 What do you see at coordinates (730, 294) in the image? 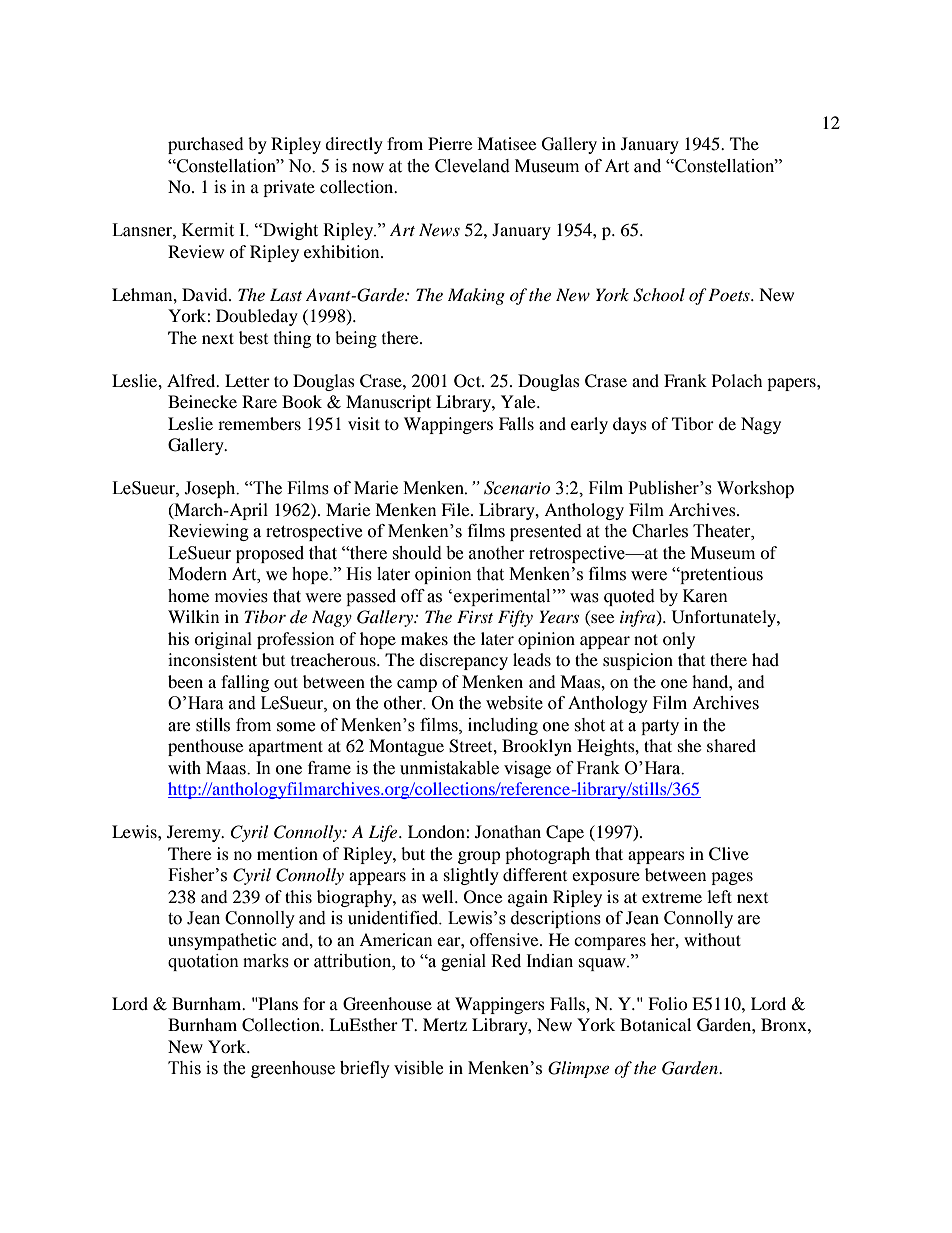
I see `Poets` at bounding box center [730, 294].
